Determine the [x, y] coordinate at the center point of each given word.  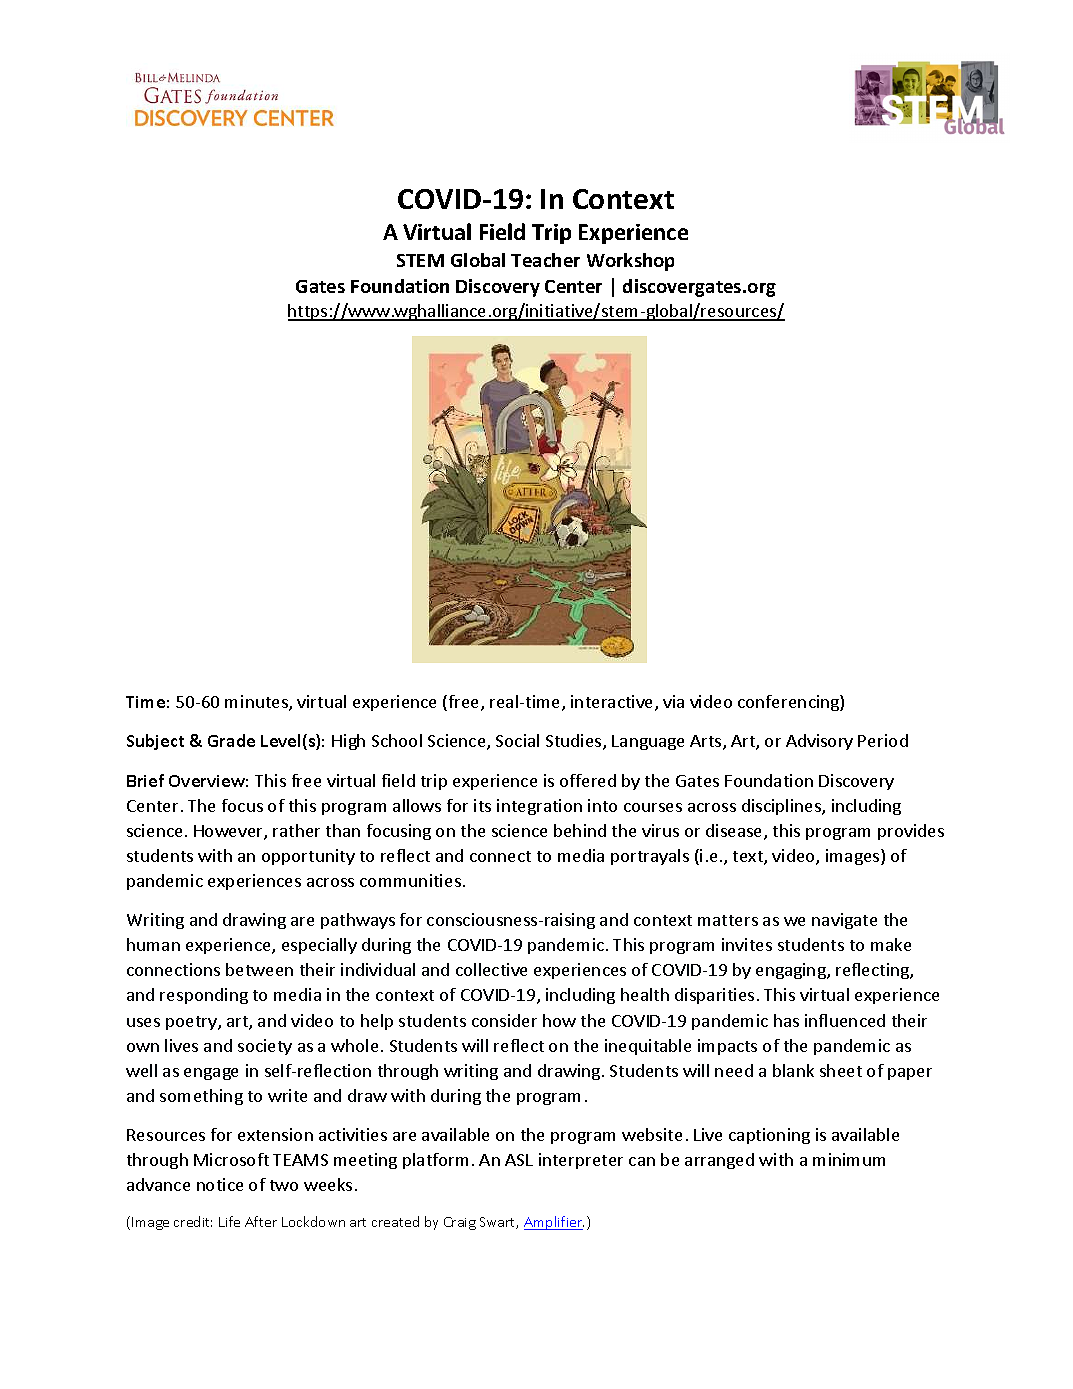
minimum [849, 1159]
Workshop [630, 262]
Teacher [545, 260]
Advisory [819, 742]
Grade [231, 740]
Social [517, 740]
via [673, 701]
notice [220, 1184]
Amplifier [554, 1223]
